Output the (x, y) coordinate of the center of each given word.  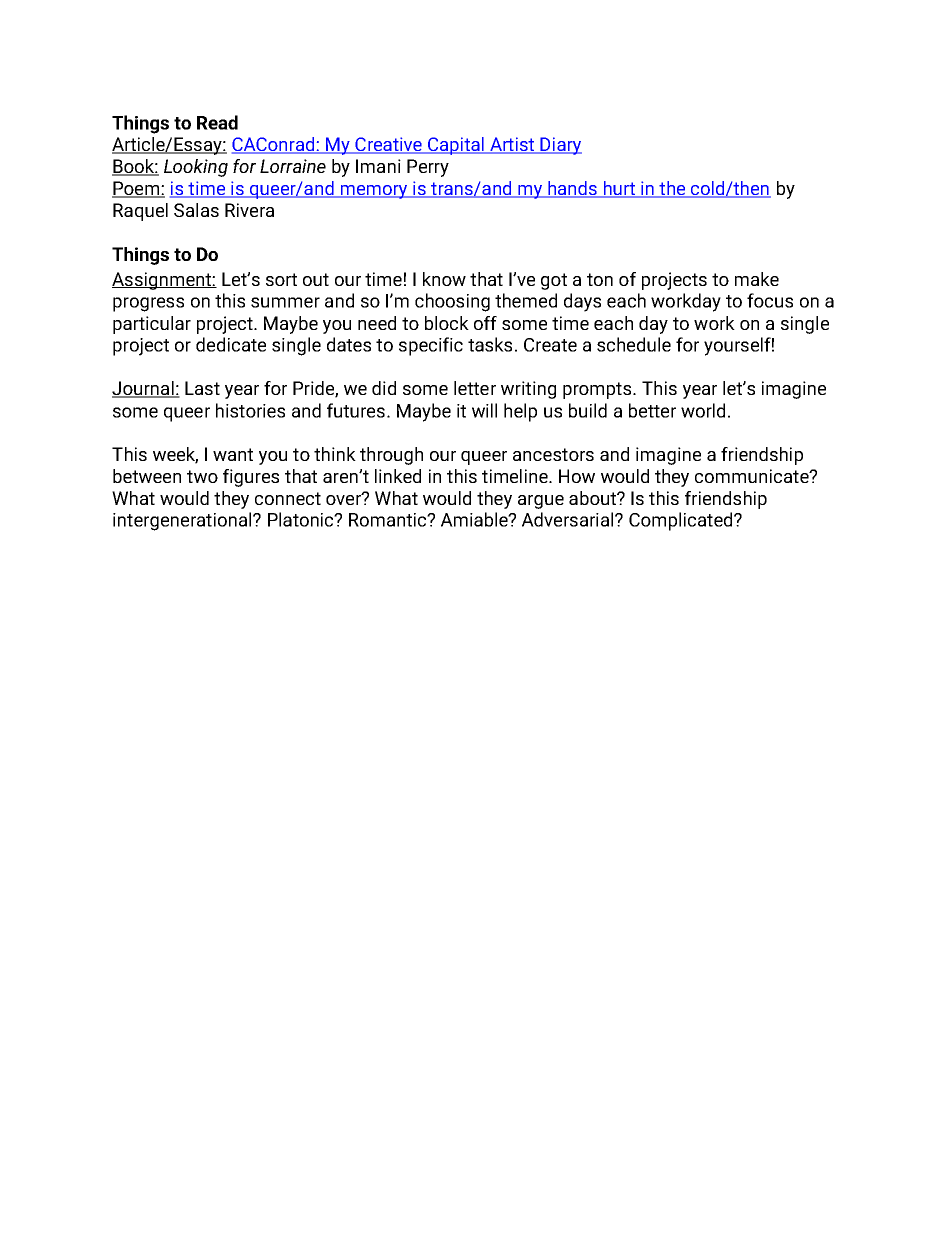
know (444, 279)
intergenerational (183, 521)
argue (541, 502)
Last (202, 388)
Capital (456, 146)
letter (475, 388)
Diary (560, 146)
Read (217, 122)
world (703, 410)
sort (281, 279)
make (757, 279)
